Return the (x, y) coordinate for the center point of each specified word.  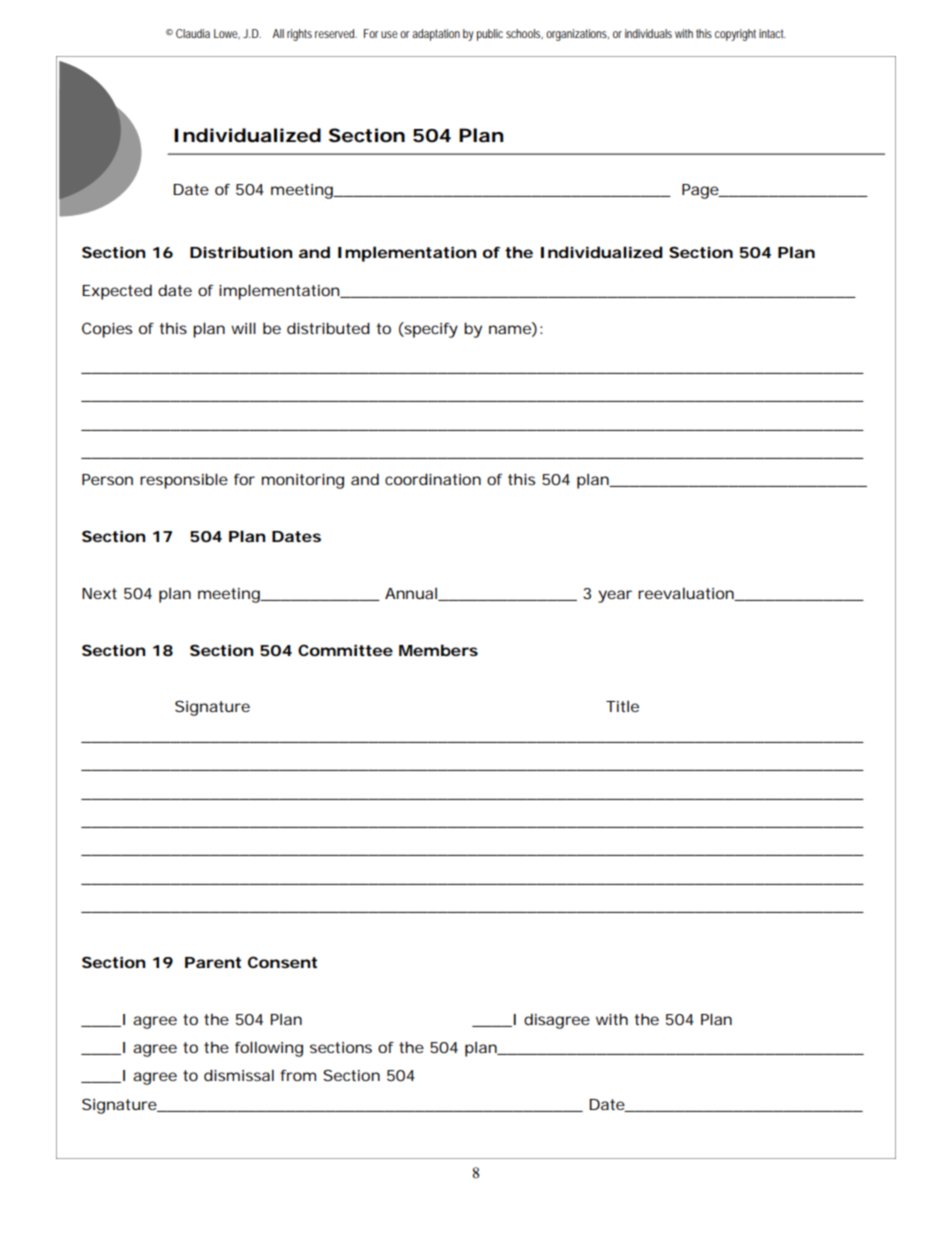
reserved (336, 33)
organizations (577, 35)
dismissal (239, 1075)
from (298, 1075)
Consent (282, 962)
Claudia (193, 33)
